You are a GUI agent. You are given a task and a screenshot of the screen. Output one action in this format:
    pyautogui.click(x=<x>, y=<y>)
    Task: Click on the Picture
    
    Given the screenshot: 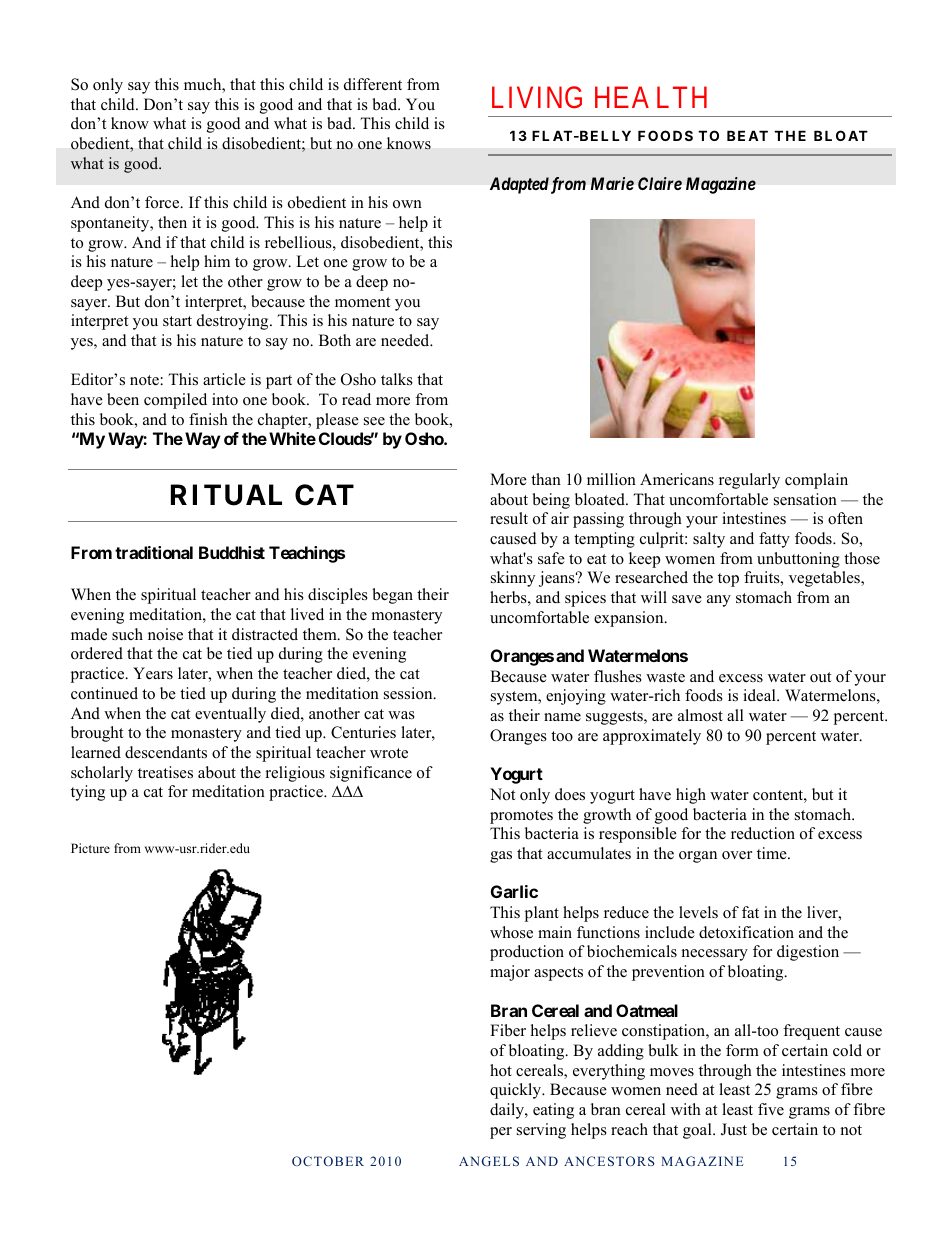 What is the action you would take?
    pyautogui.click(x=90, y=848)
